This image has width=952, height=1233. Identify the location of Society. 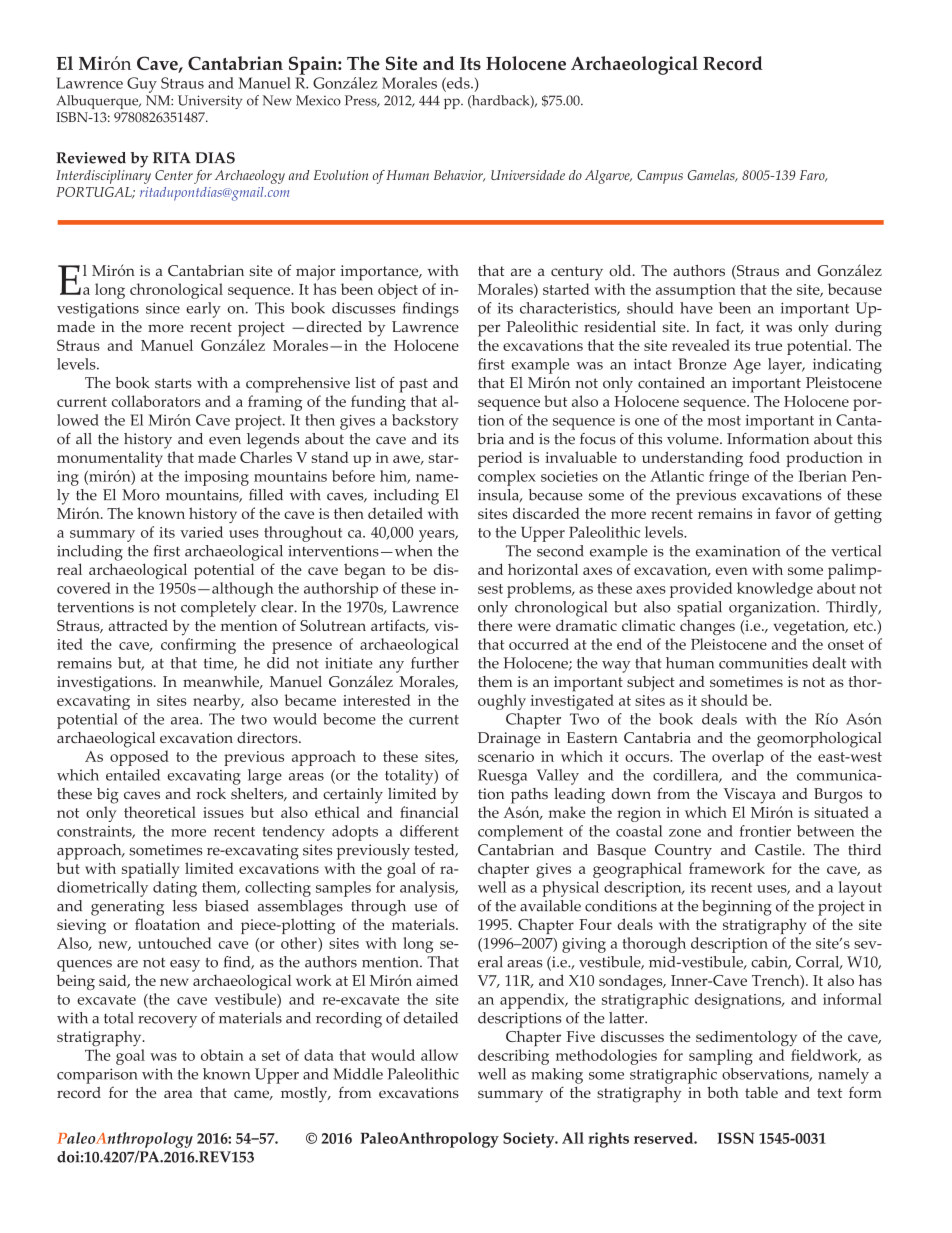
(530, 1140).
